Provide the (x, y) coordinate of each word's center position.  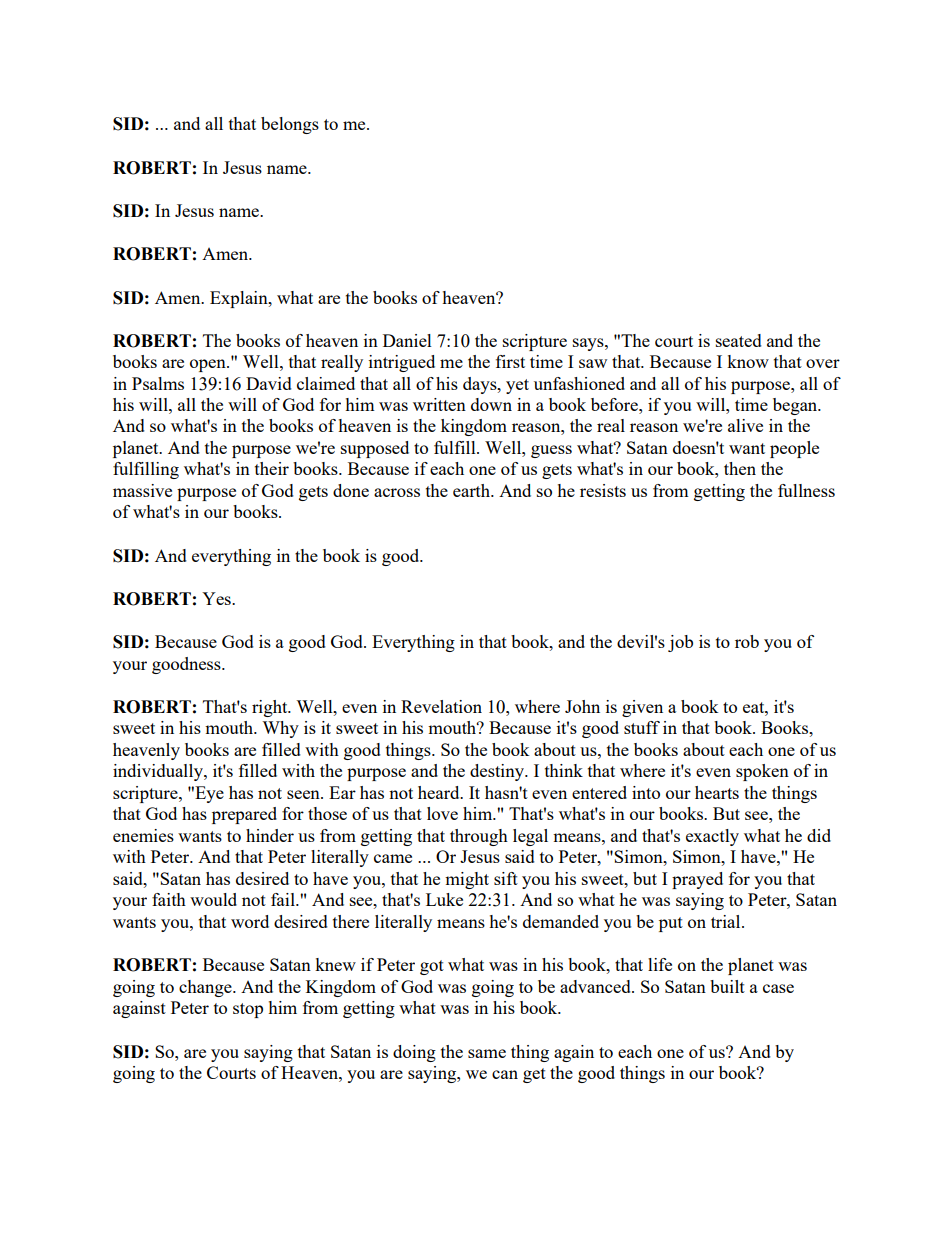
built (727, 986)
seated (739, 340)
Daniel (407, 340)
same (487, 1053)
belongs (290, 125)
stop (248, 1010)
